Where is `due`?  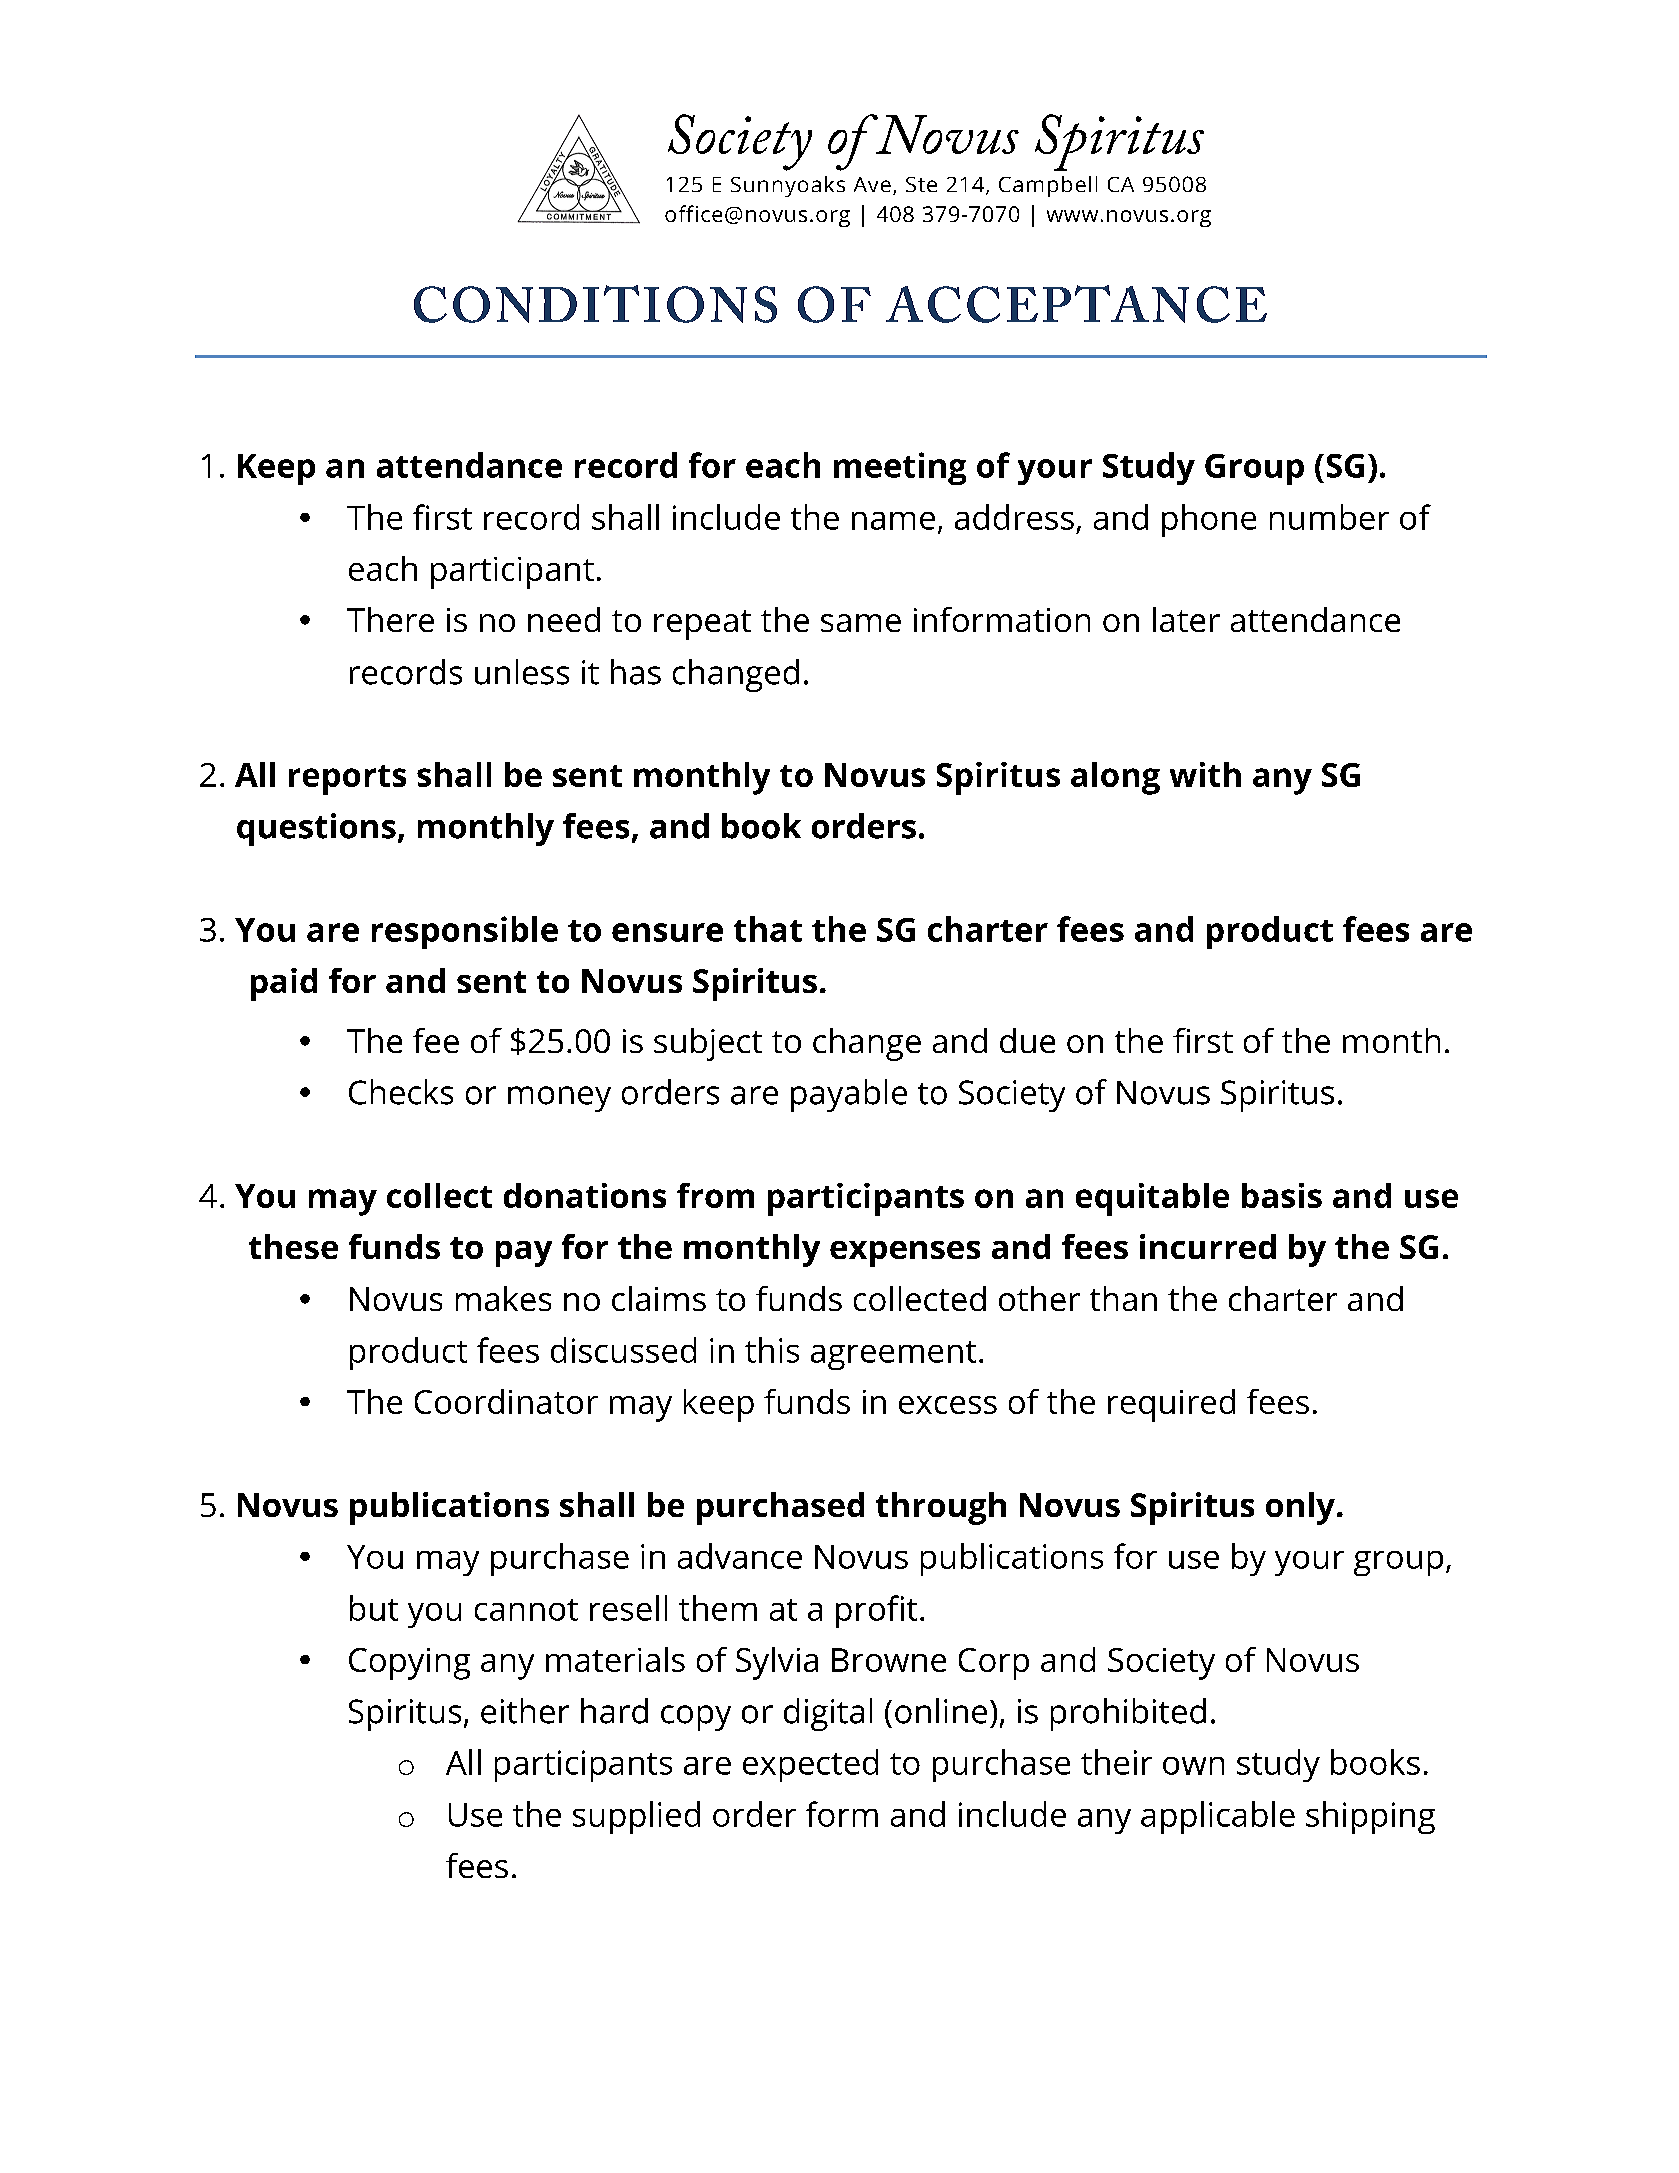 due is located at coordinates (1027, 1040).
